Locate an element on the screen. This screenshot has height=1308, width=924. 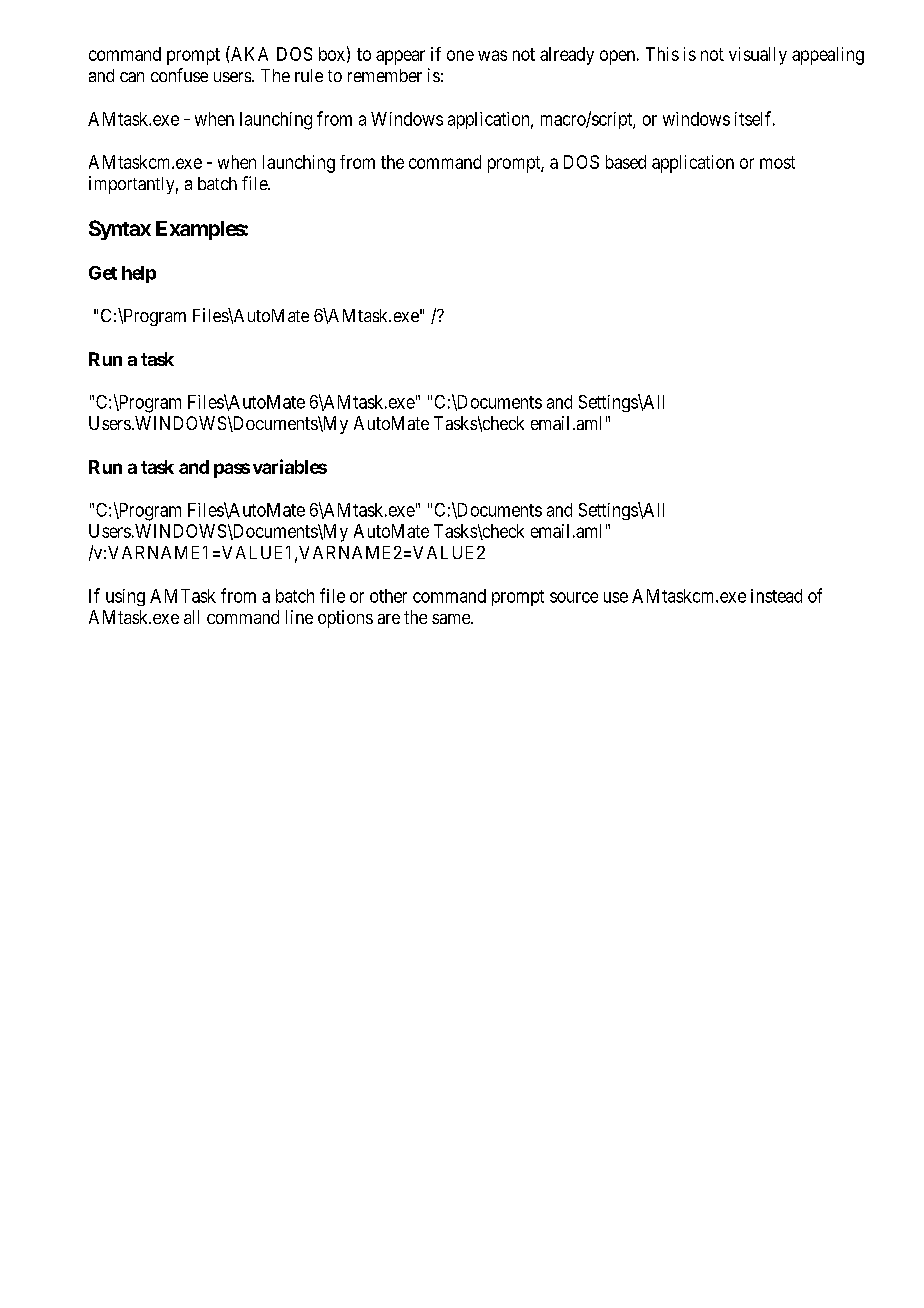
same is located at coordinates (452, 619).
